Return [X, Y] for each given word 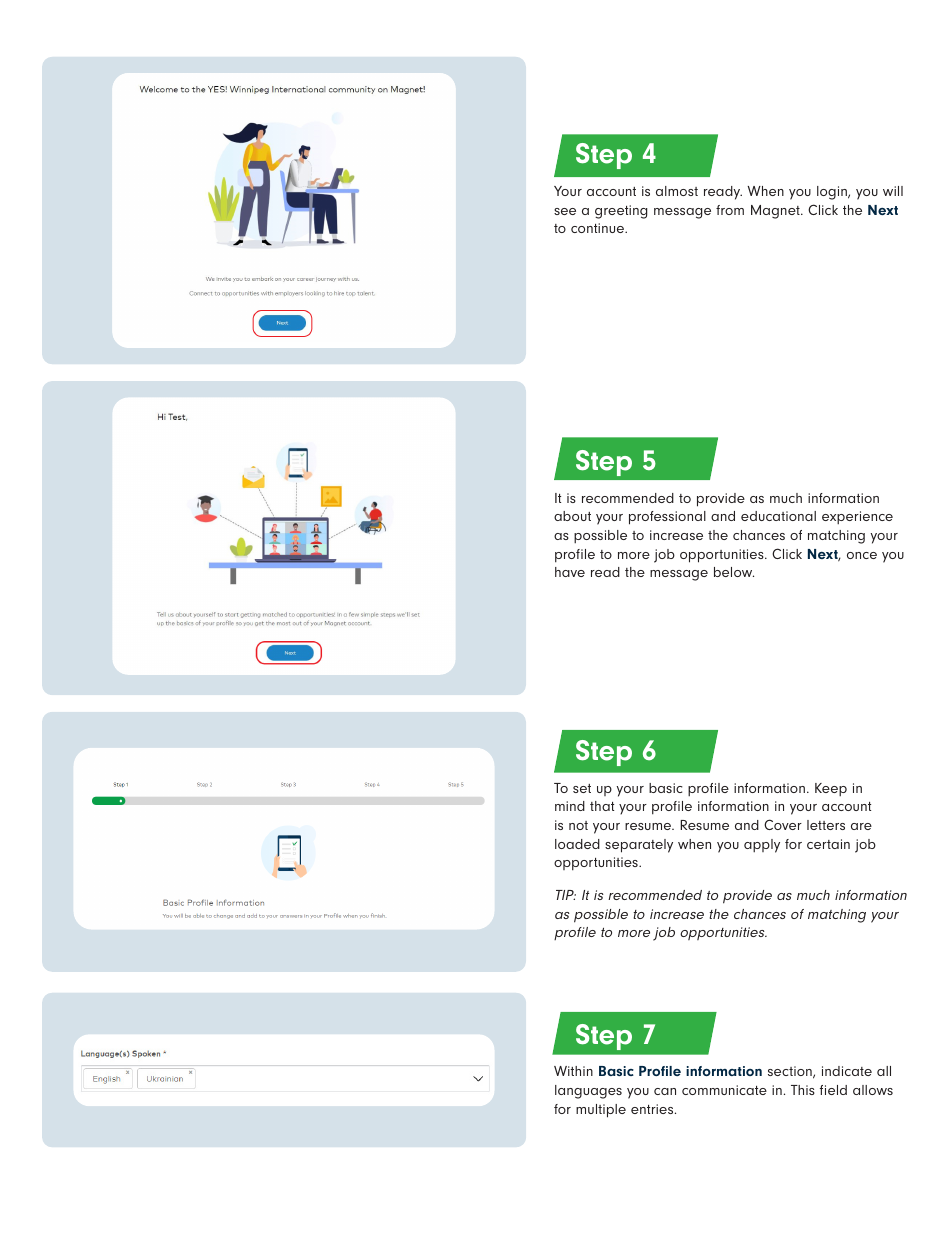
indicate [847, 1071]
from [730, 210]
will [893, 191]
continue [599, 228]
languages [588, 1092]
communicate [724, 1090]
